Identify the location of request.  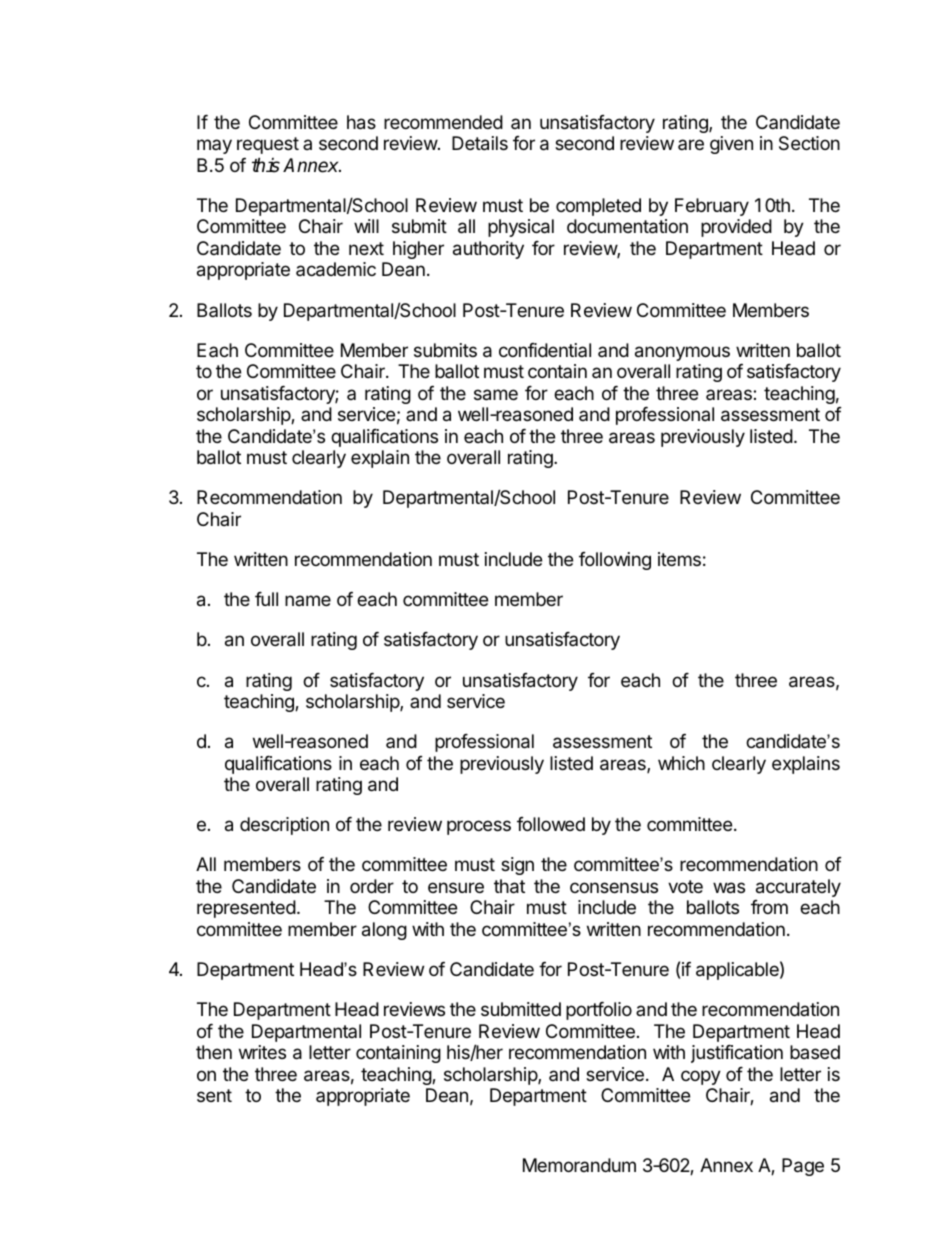
(268, 145).
